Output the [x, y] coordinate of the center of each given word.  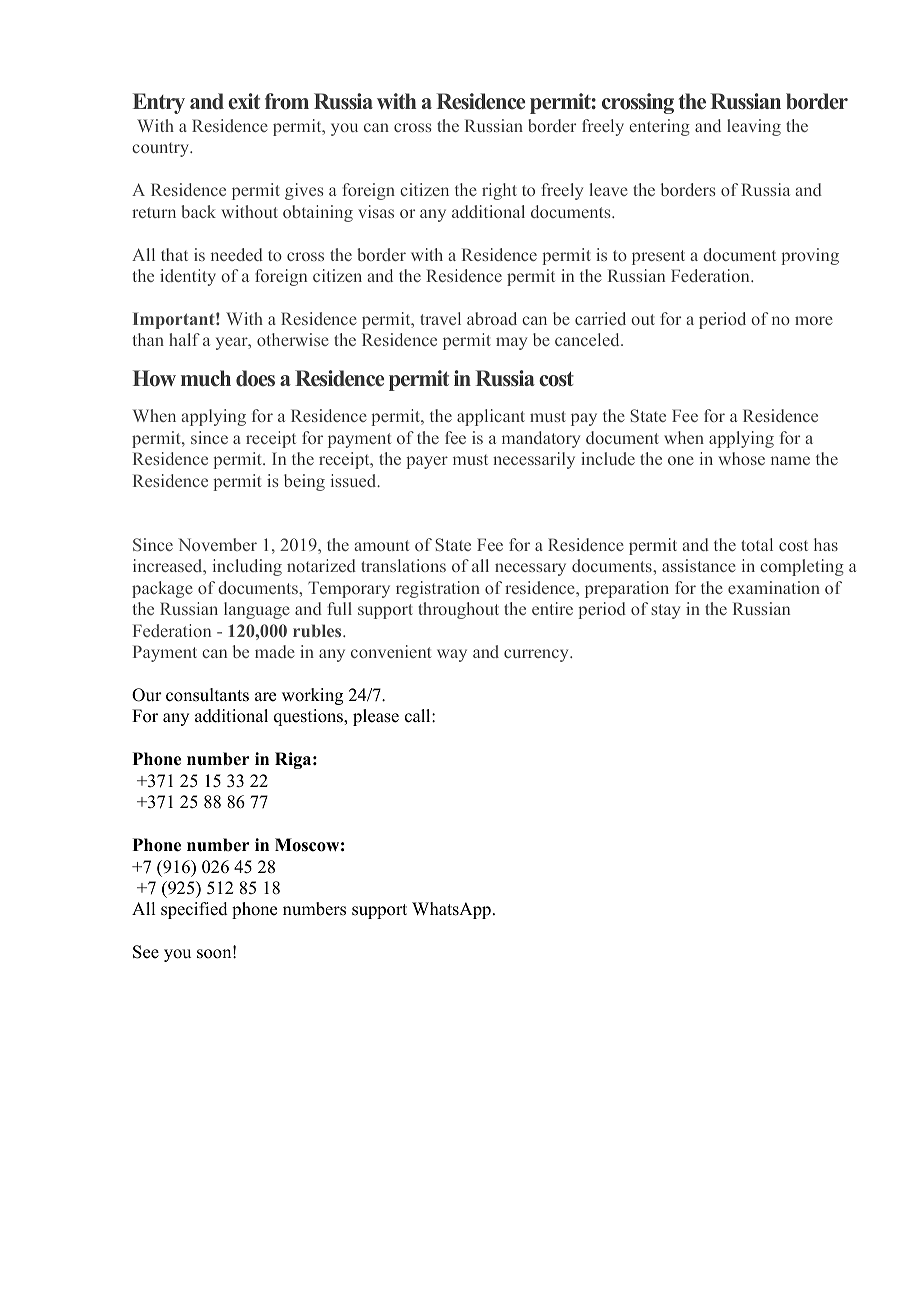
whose [741, 458]
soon [215, 953]
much [206, 378]
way [452, 655]
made [275, 651]
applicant [491, 417]
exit [244, 101]
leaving [754, 127]
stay [665, 611]
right [499, 191]
